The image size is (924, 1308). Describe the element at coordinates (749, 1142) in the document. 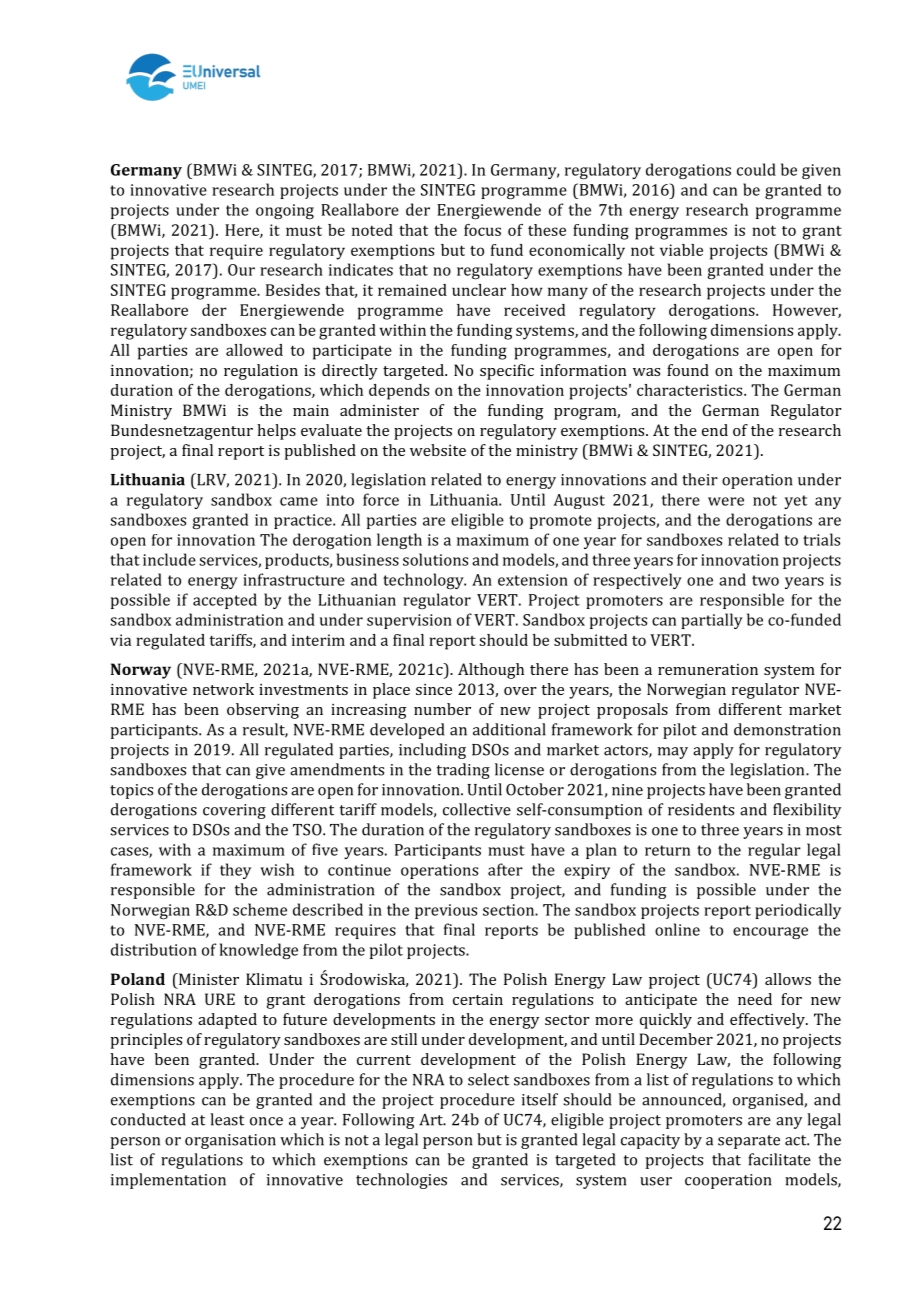

I see `separate` at that location.
